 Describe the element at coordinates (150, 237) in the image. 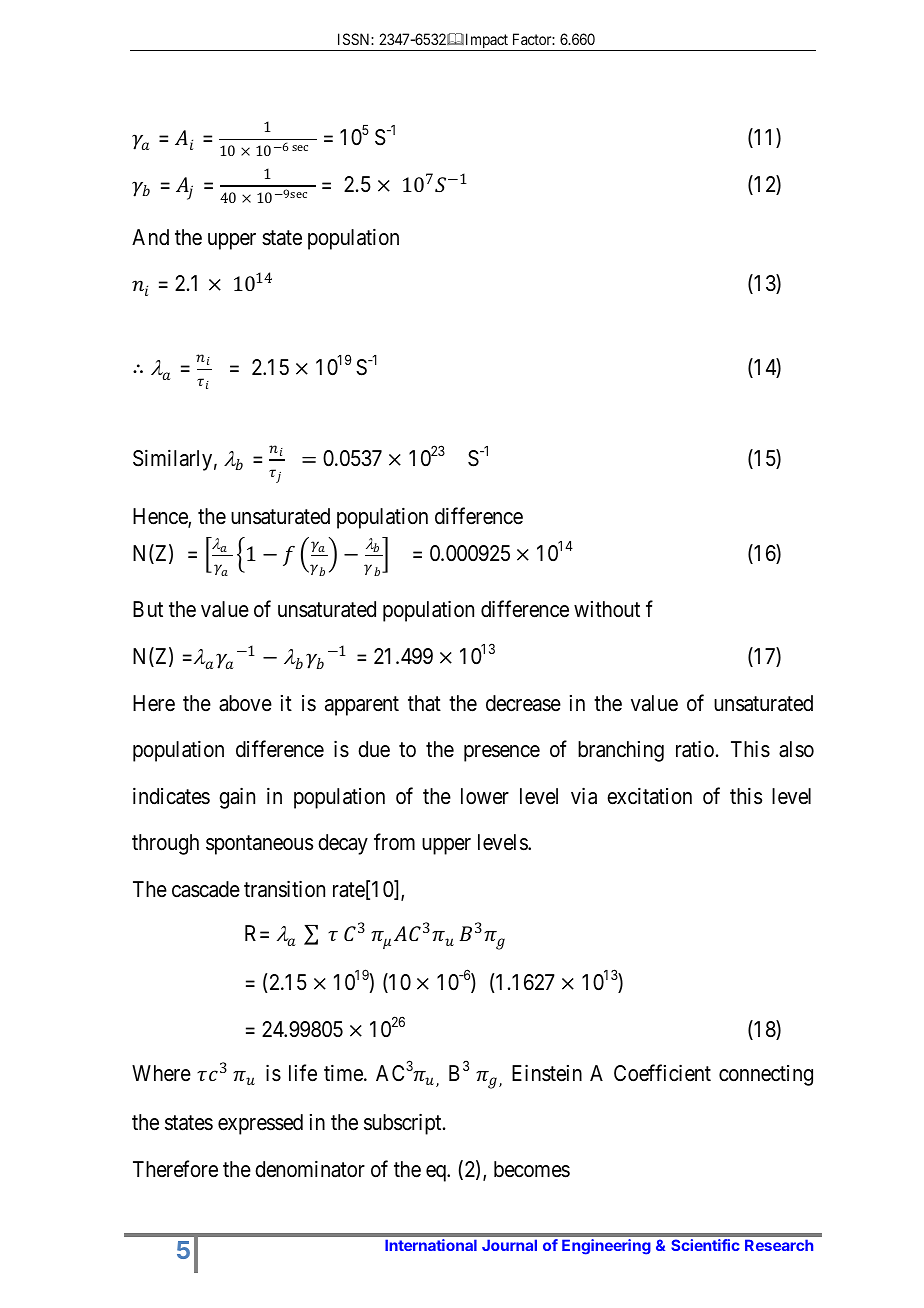

I see `And` at that location.
